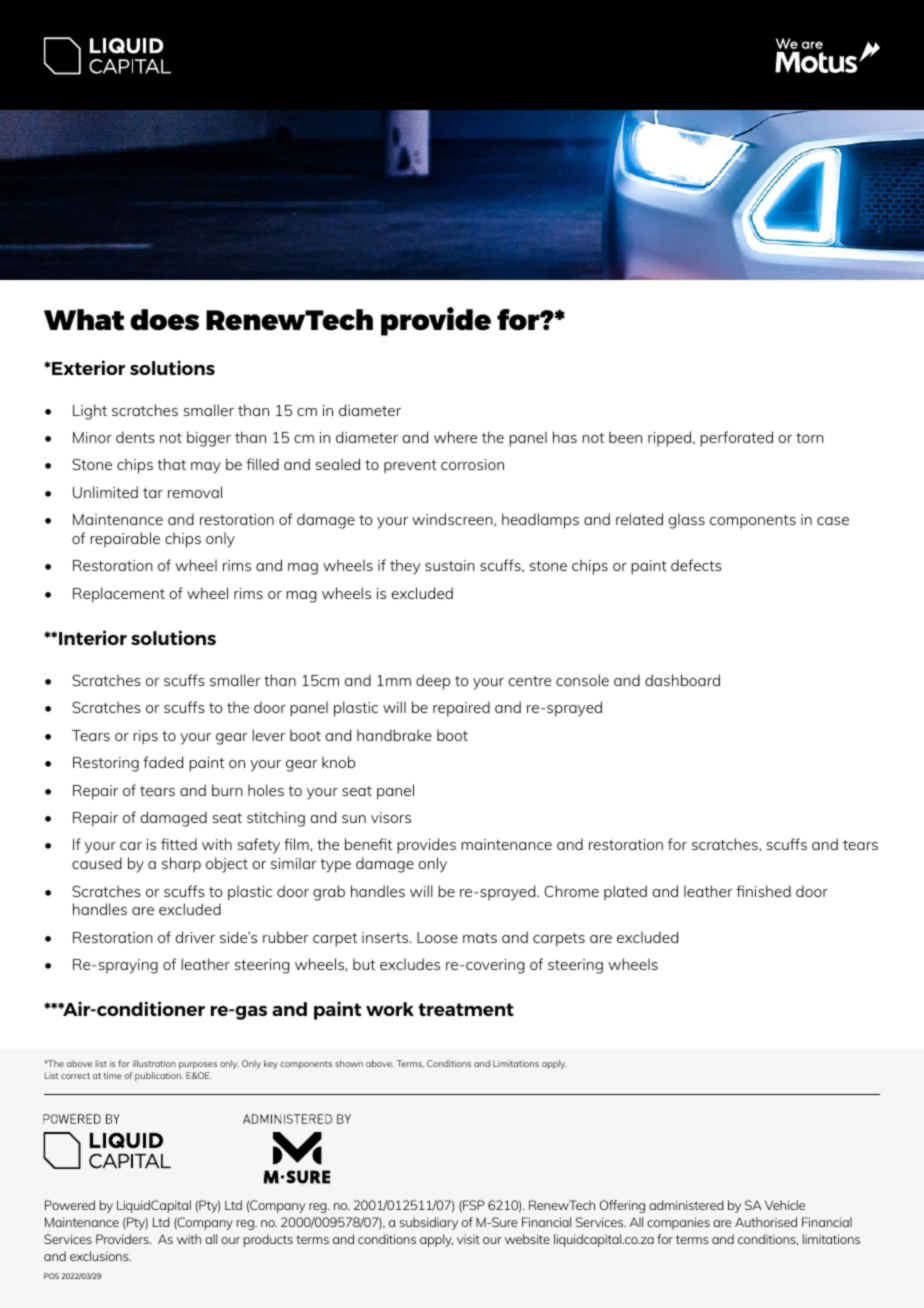  I want to click on where, so click(455, 437).
